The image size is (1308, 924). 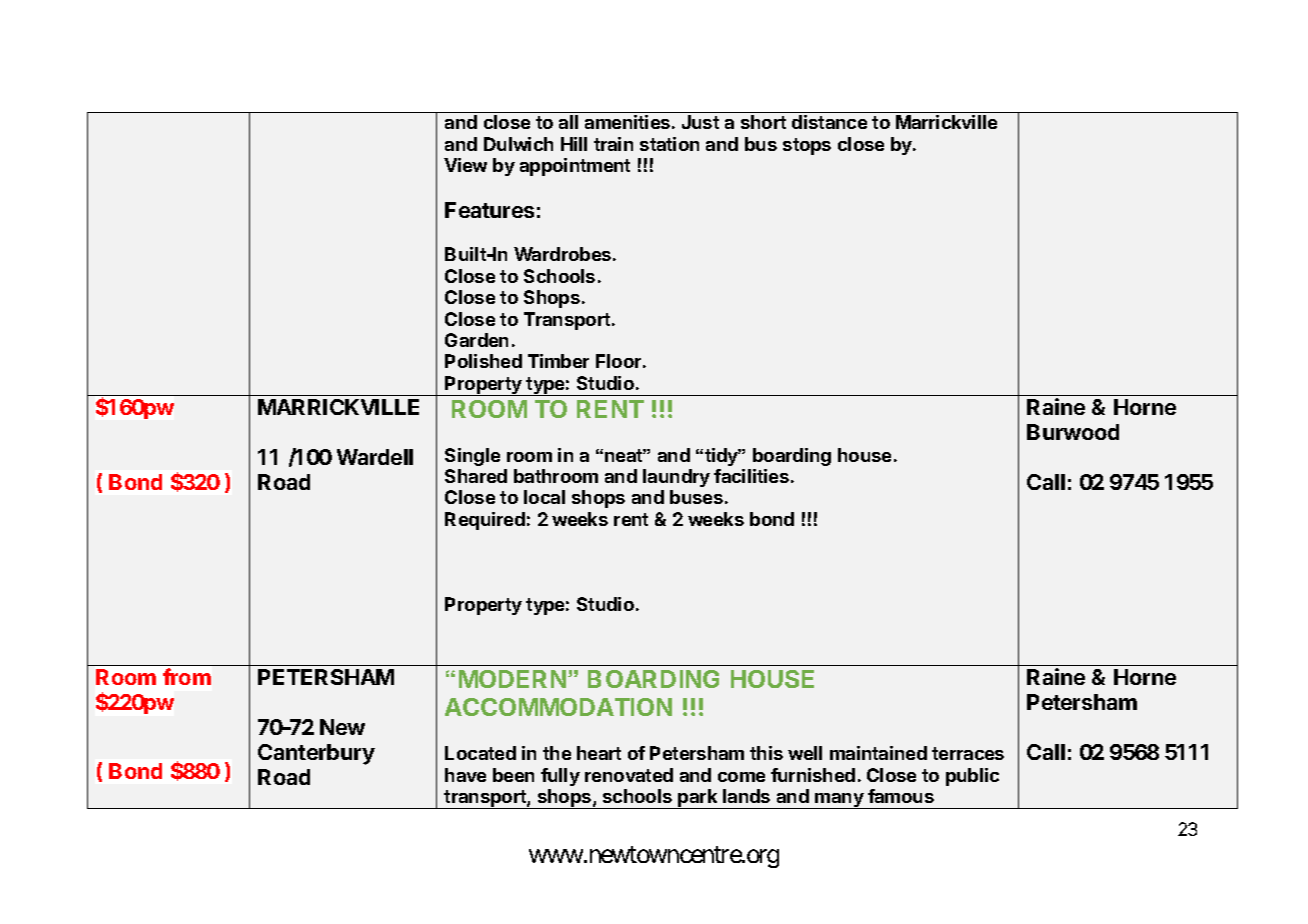 I want to click on Garden, so click(x=476, y=340).
